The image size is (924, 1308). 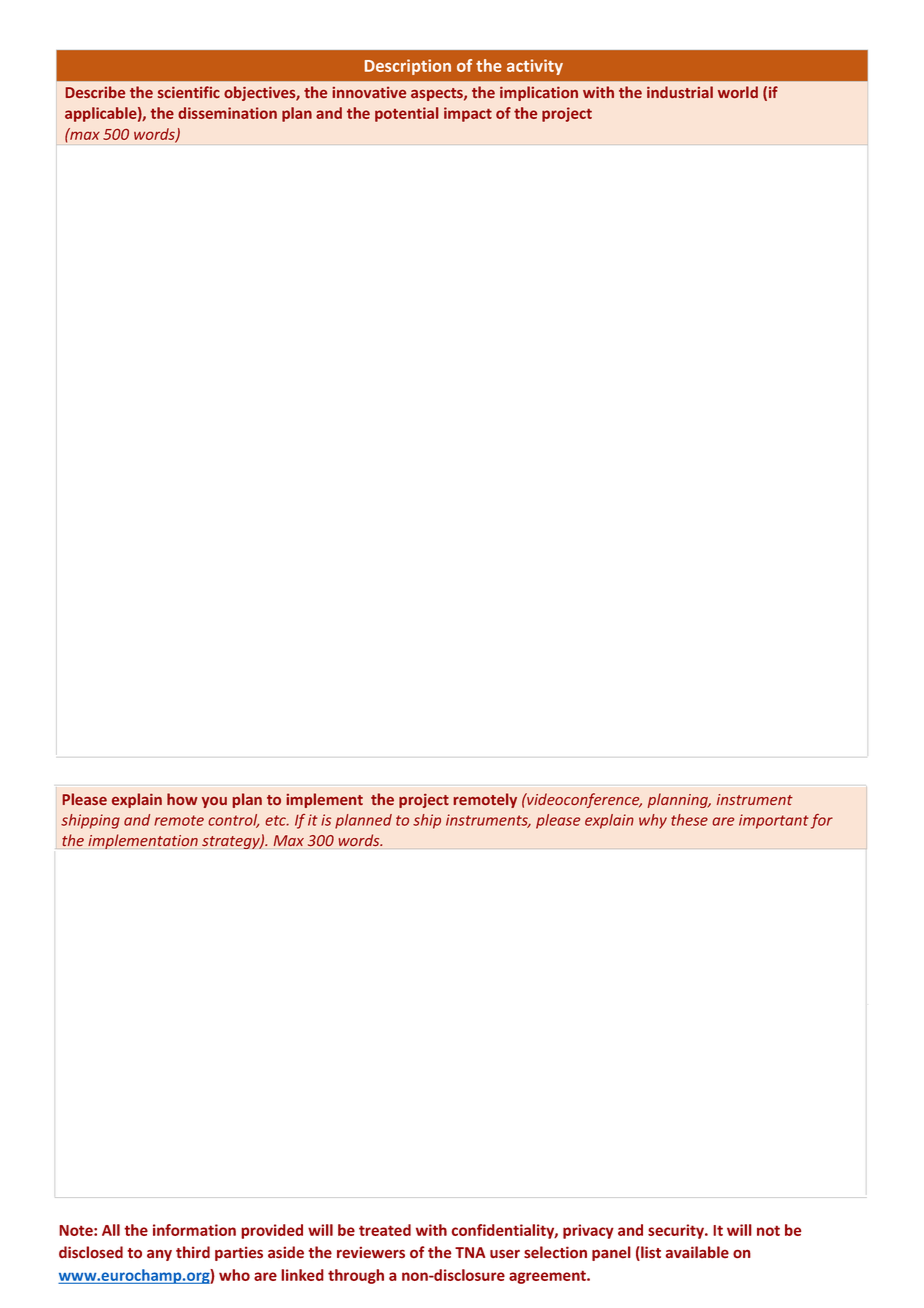 I want to click on TNA, so click(x=470, y=1252).
